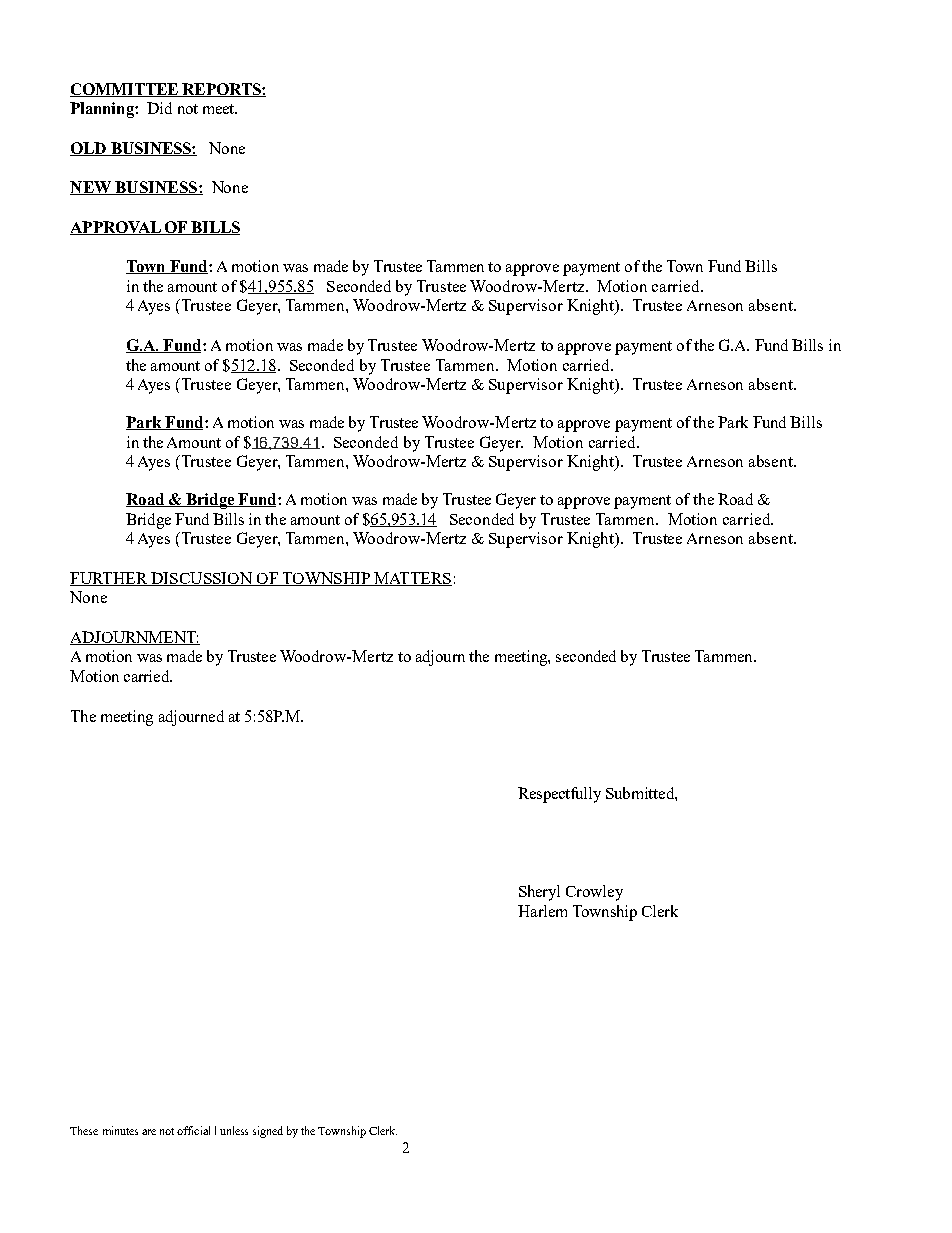 Image resolution: width=952 pixels, height=1233 pixels. Describe the element at coordinates (110, 579) in the image. I see `FURTHER` at that location.
